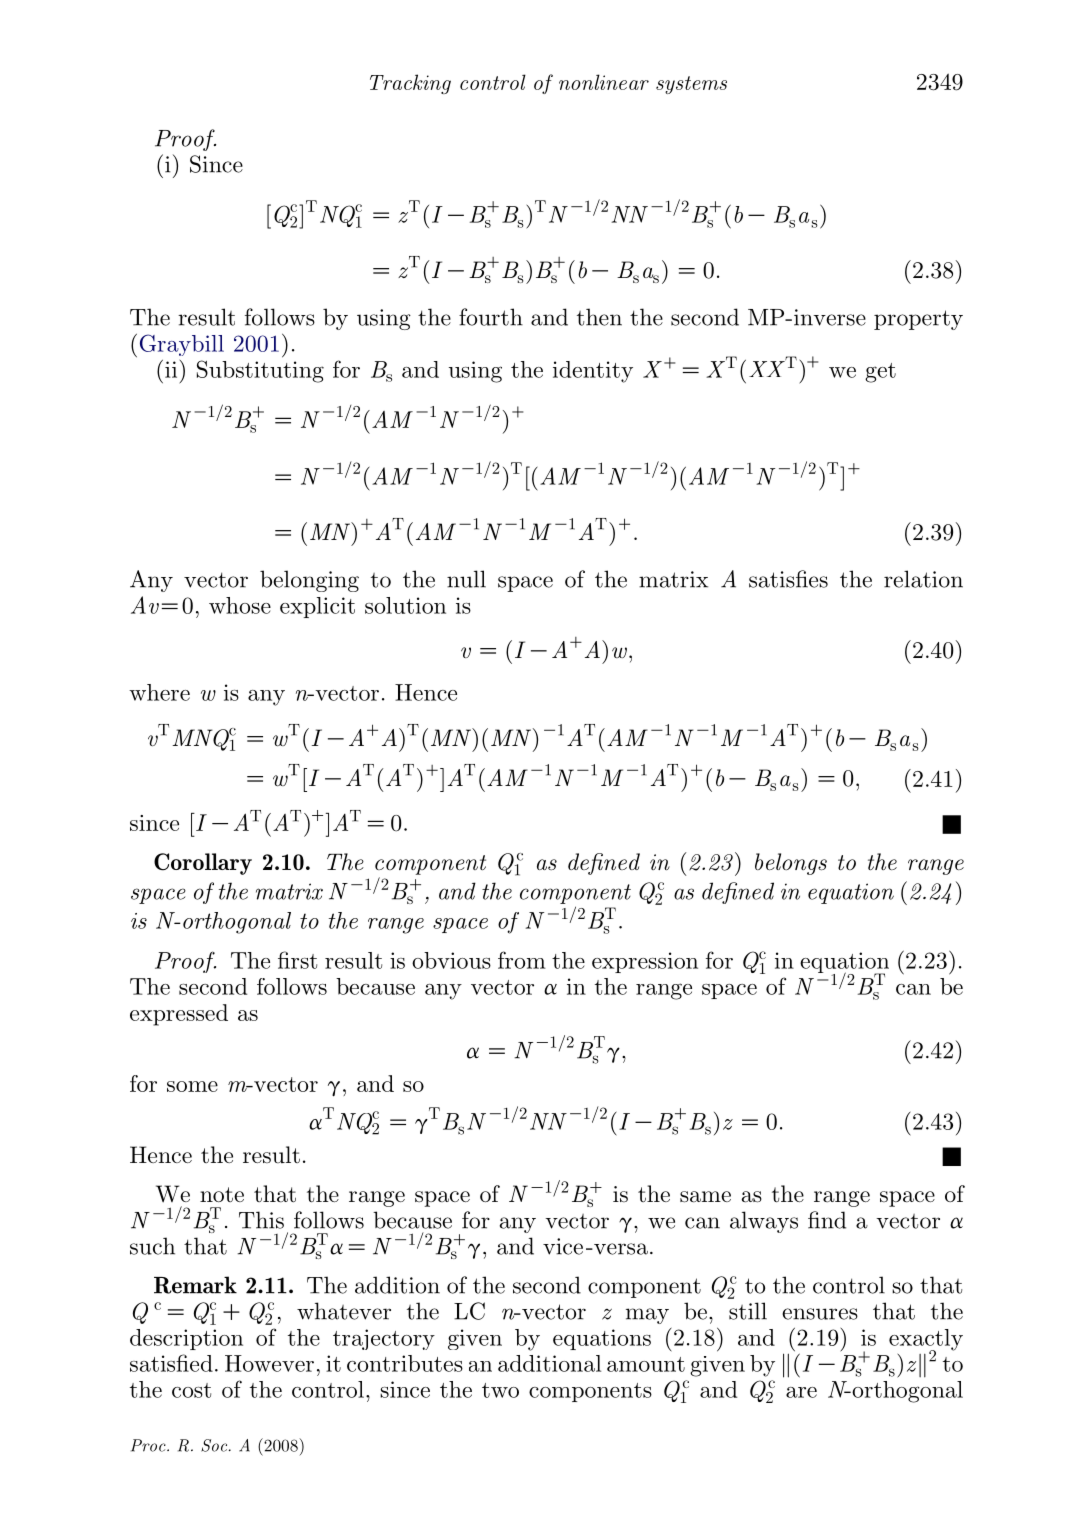 The width and height of the screenshot is (1075, 1526). What do you see at coordinates (691, 85) in the screenshot?
I see `systems` at bounding box center [691, 85].
